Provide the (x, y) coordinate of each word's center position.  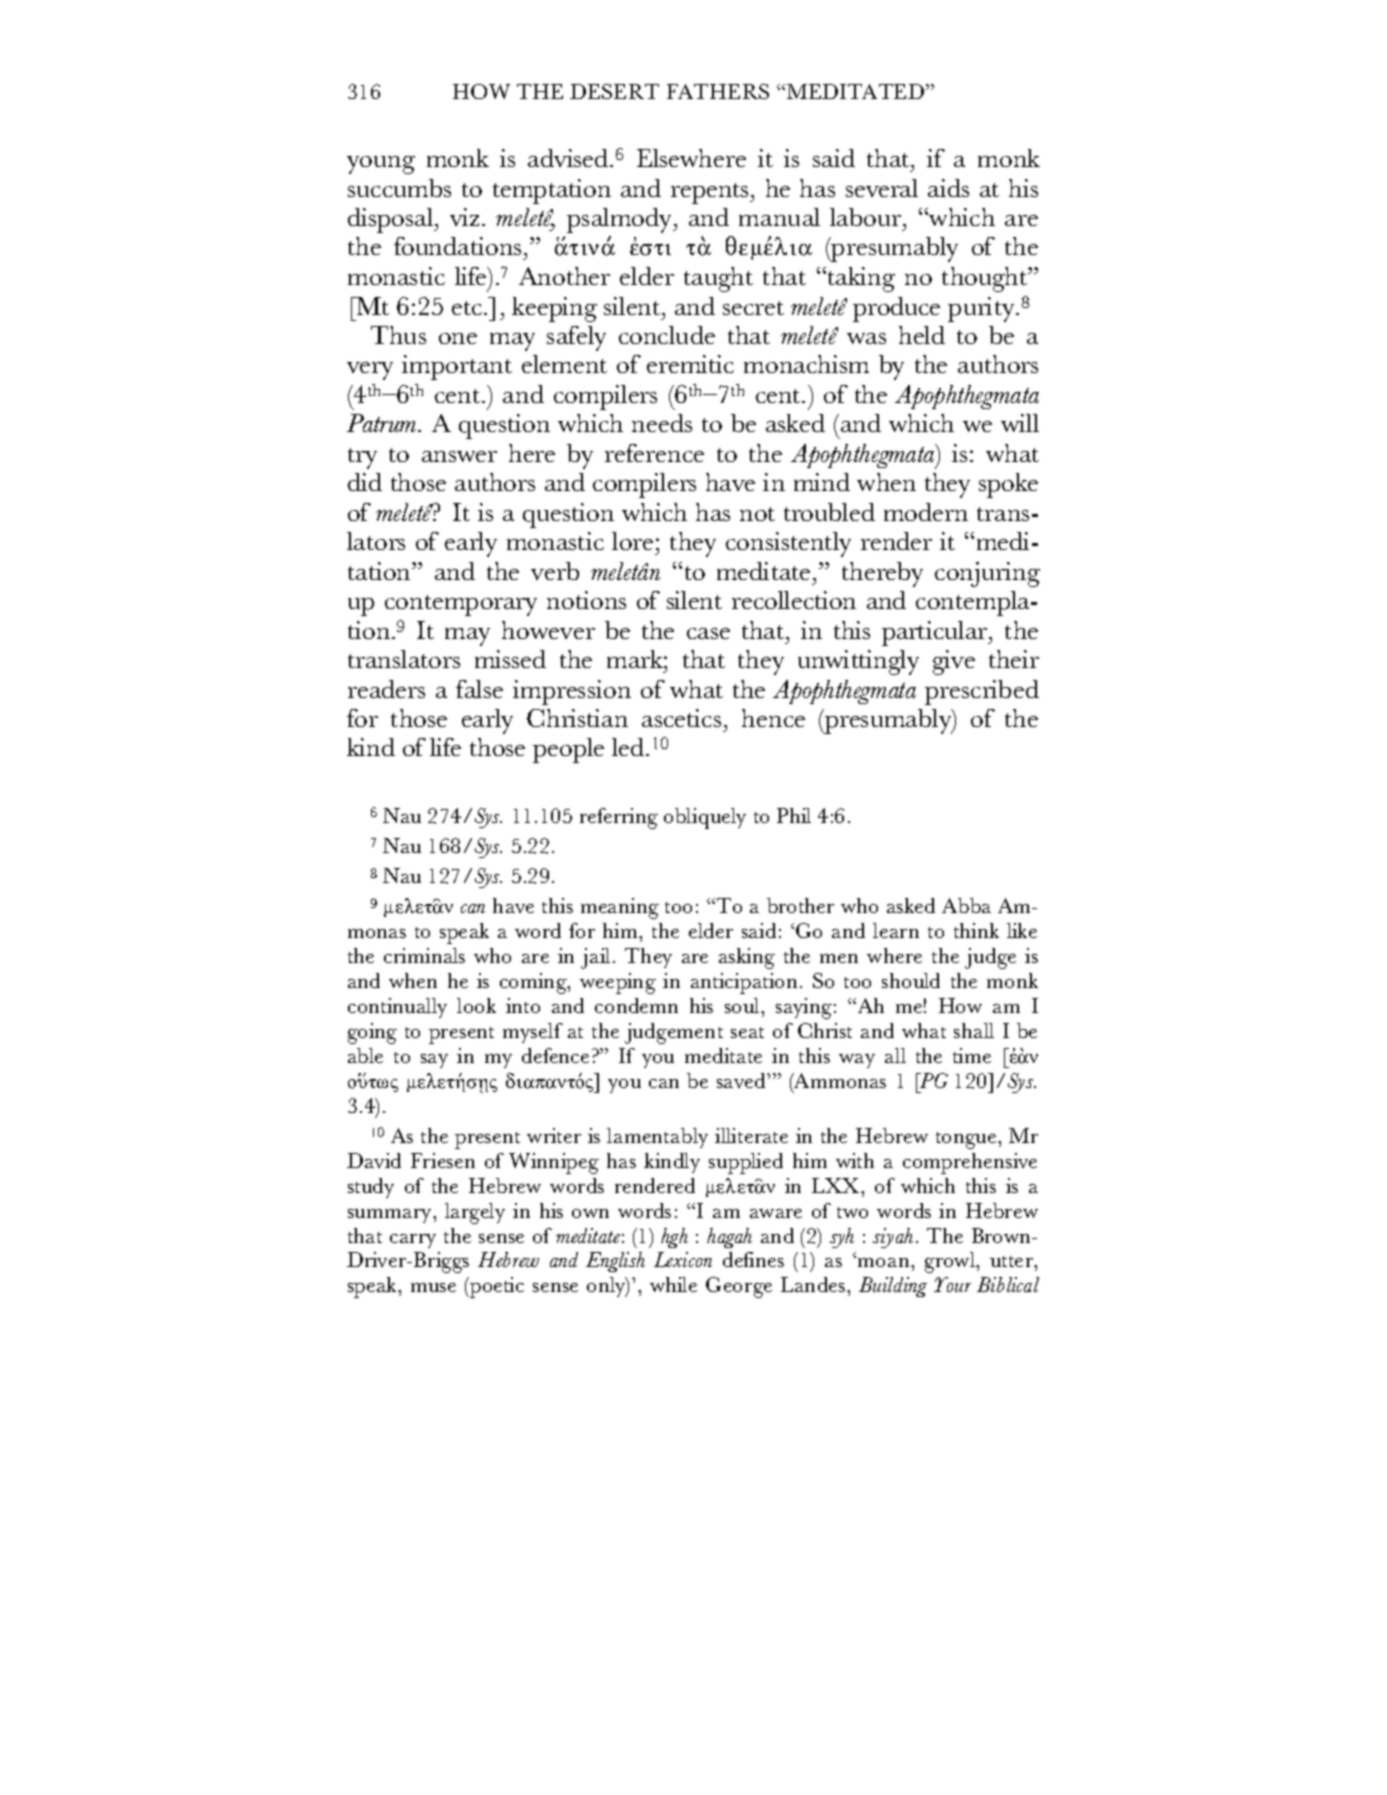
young (381, 165)
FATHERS (718, 91)
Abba (966, 905)
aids (948, 188)
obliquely (705, 818)
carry (413, 1241)
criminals (424, 955)
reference (654, 453)
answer (459, 456)
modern (926, 512)
